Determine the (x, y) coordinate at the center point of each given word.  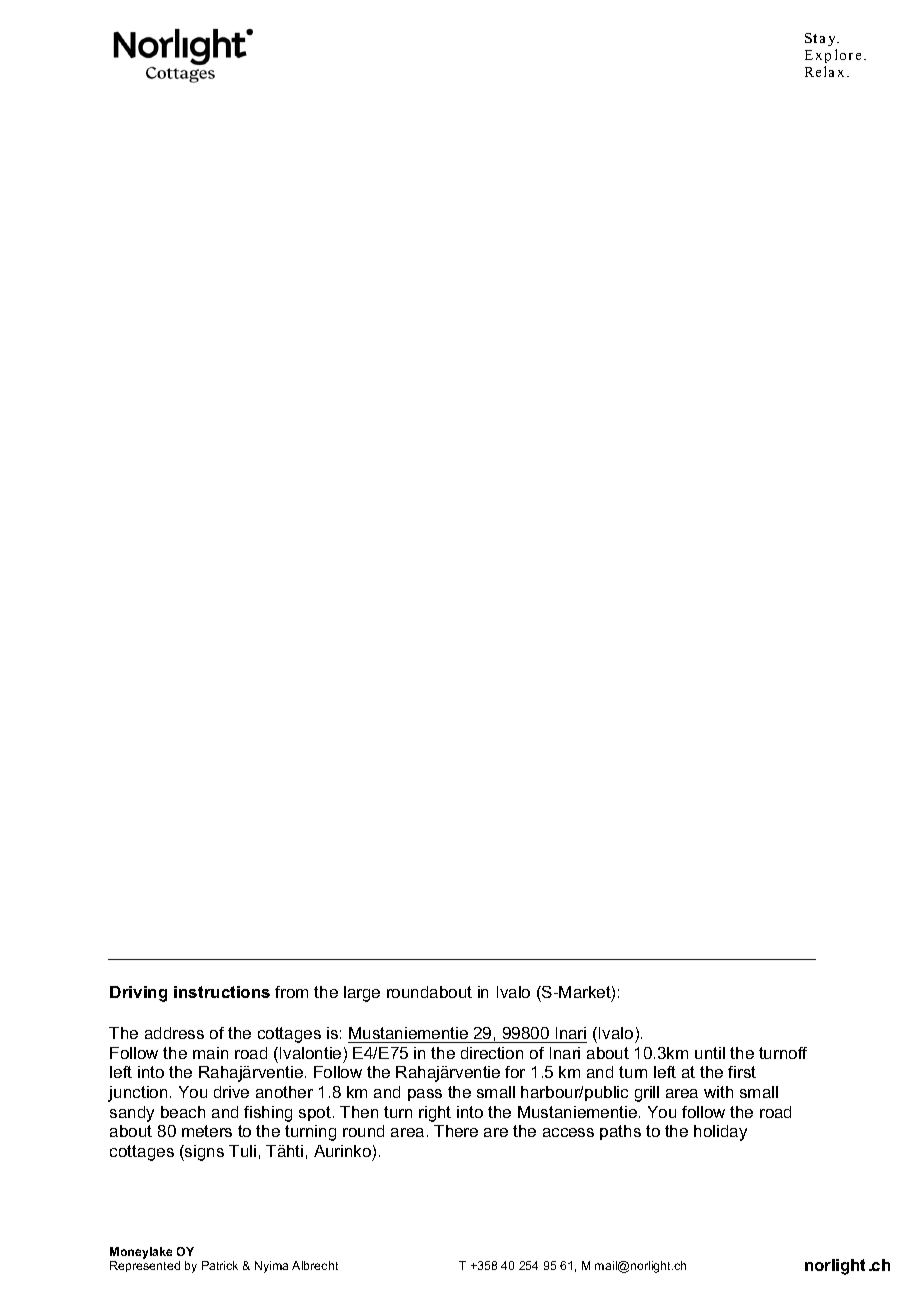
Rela (819, 71)
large (362, 994)
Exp (818, 56)
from (291, 992)
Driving (138, 994)
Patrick (220, 1265)
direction (492, 1053)
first (742, 1072)
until (710, 1053)
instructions (222, 992)
